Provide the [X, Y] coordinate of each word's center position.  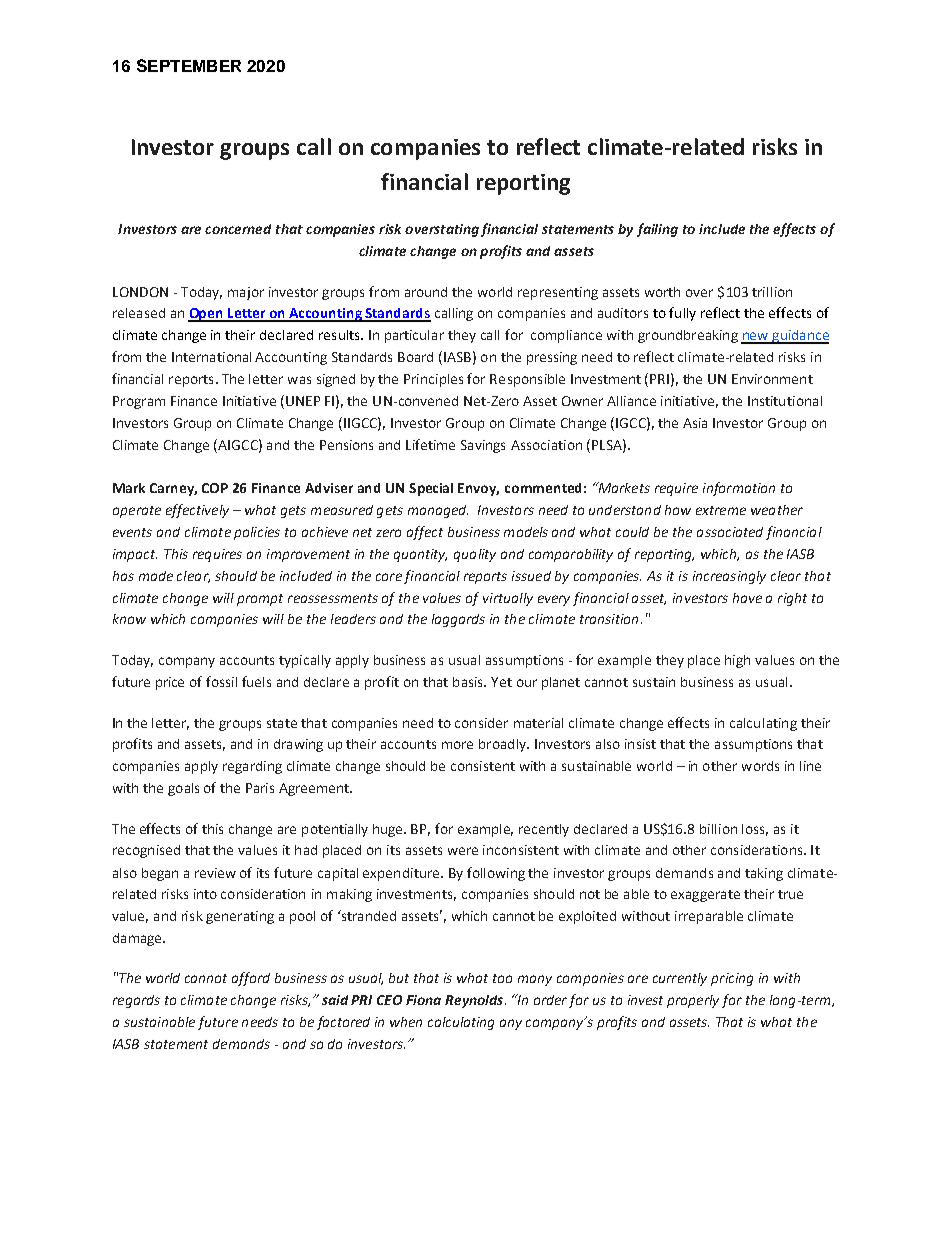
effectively [197, 511]
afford [251, 979]
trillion [772, 292]
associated [730, 532]
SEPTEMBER [189, 65]
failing [657, 230]
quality [475, 555]
